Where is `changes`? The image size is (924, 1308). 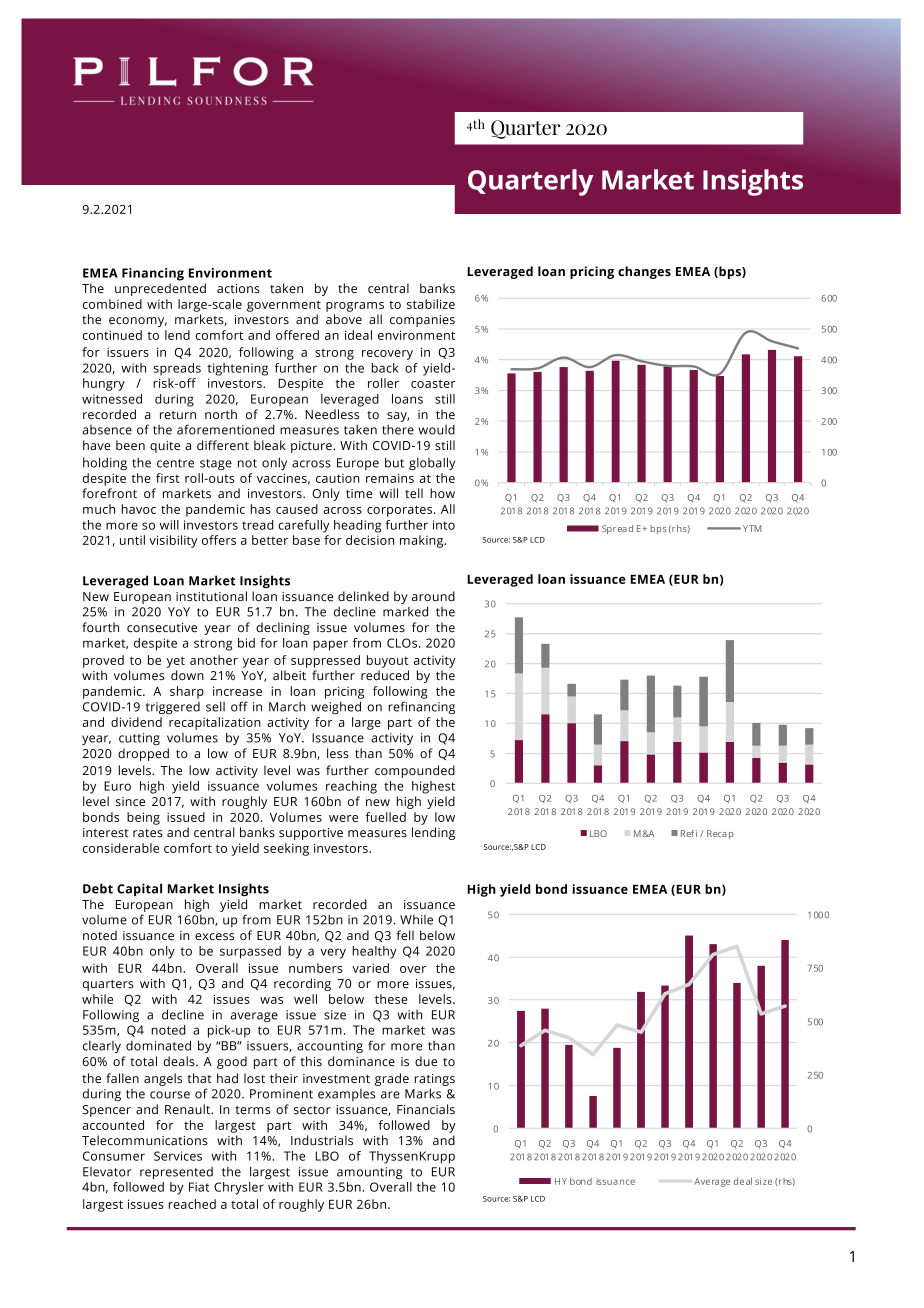
changes is located at coordinates (644, 272).
